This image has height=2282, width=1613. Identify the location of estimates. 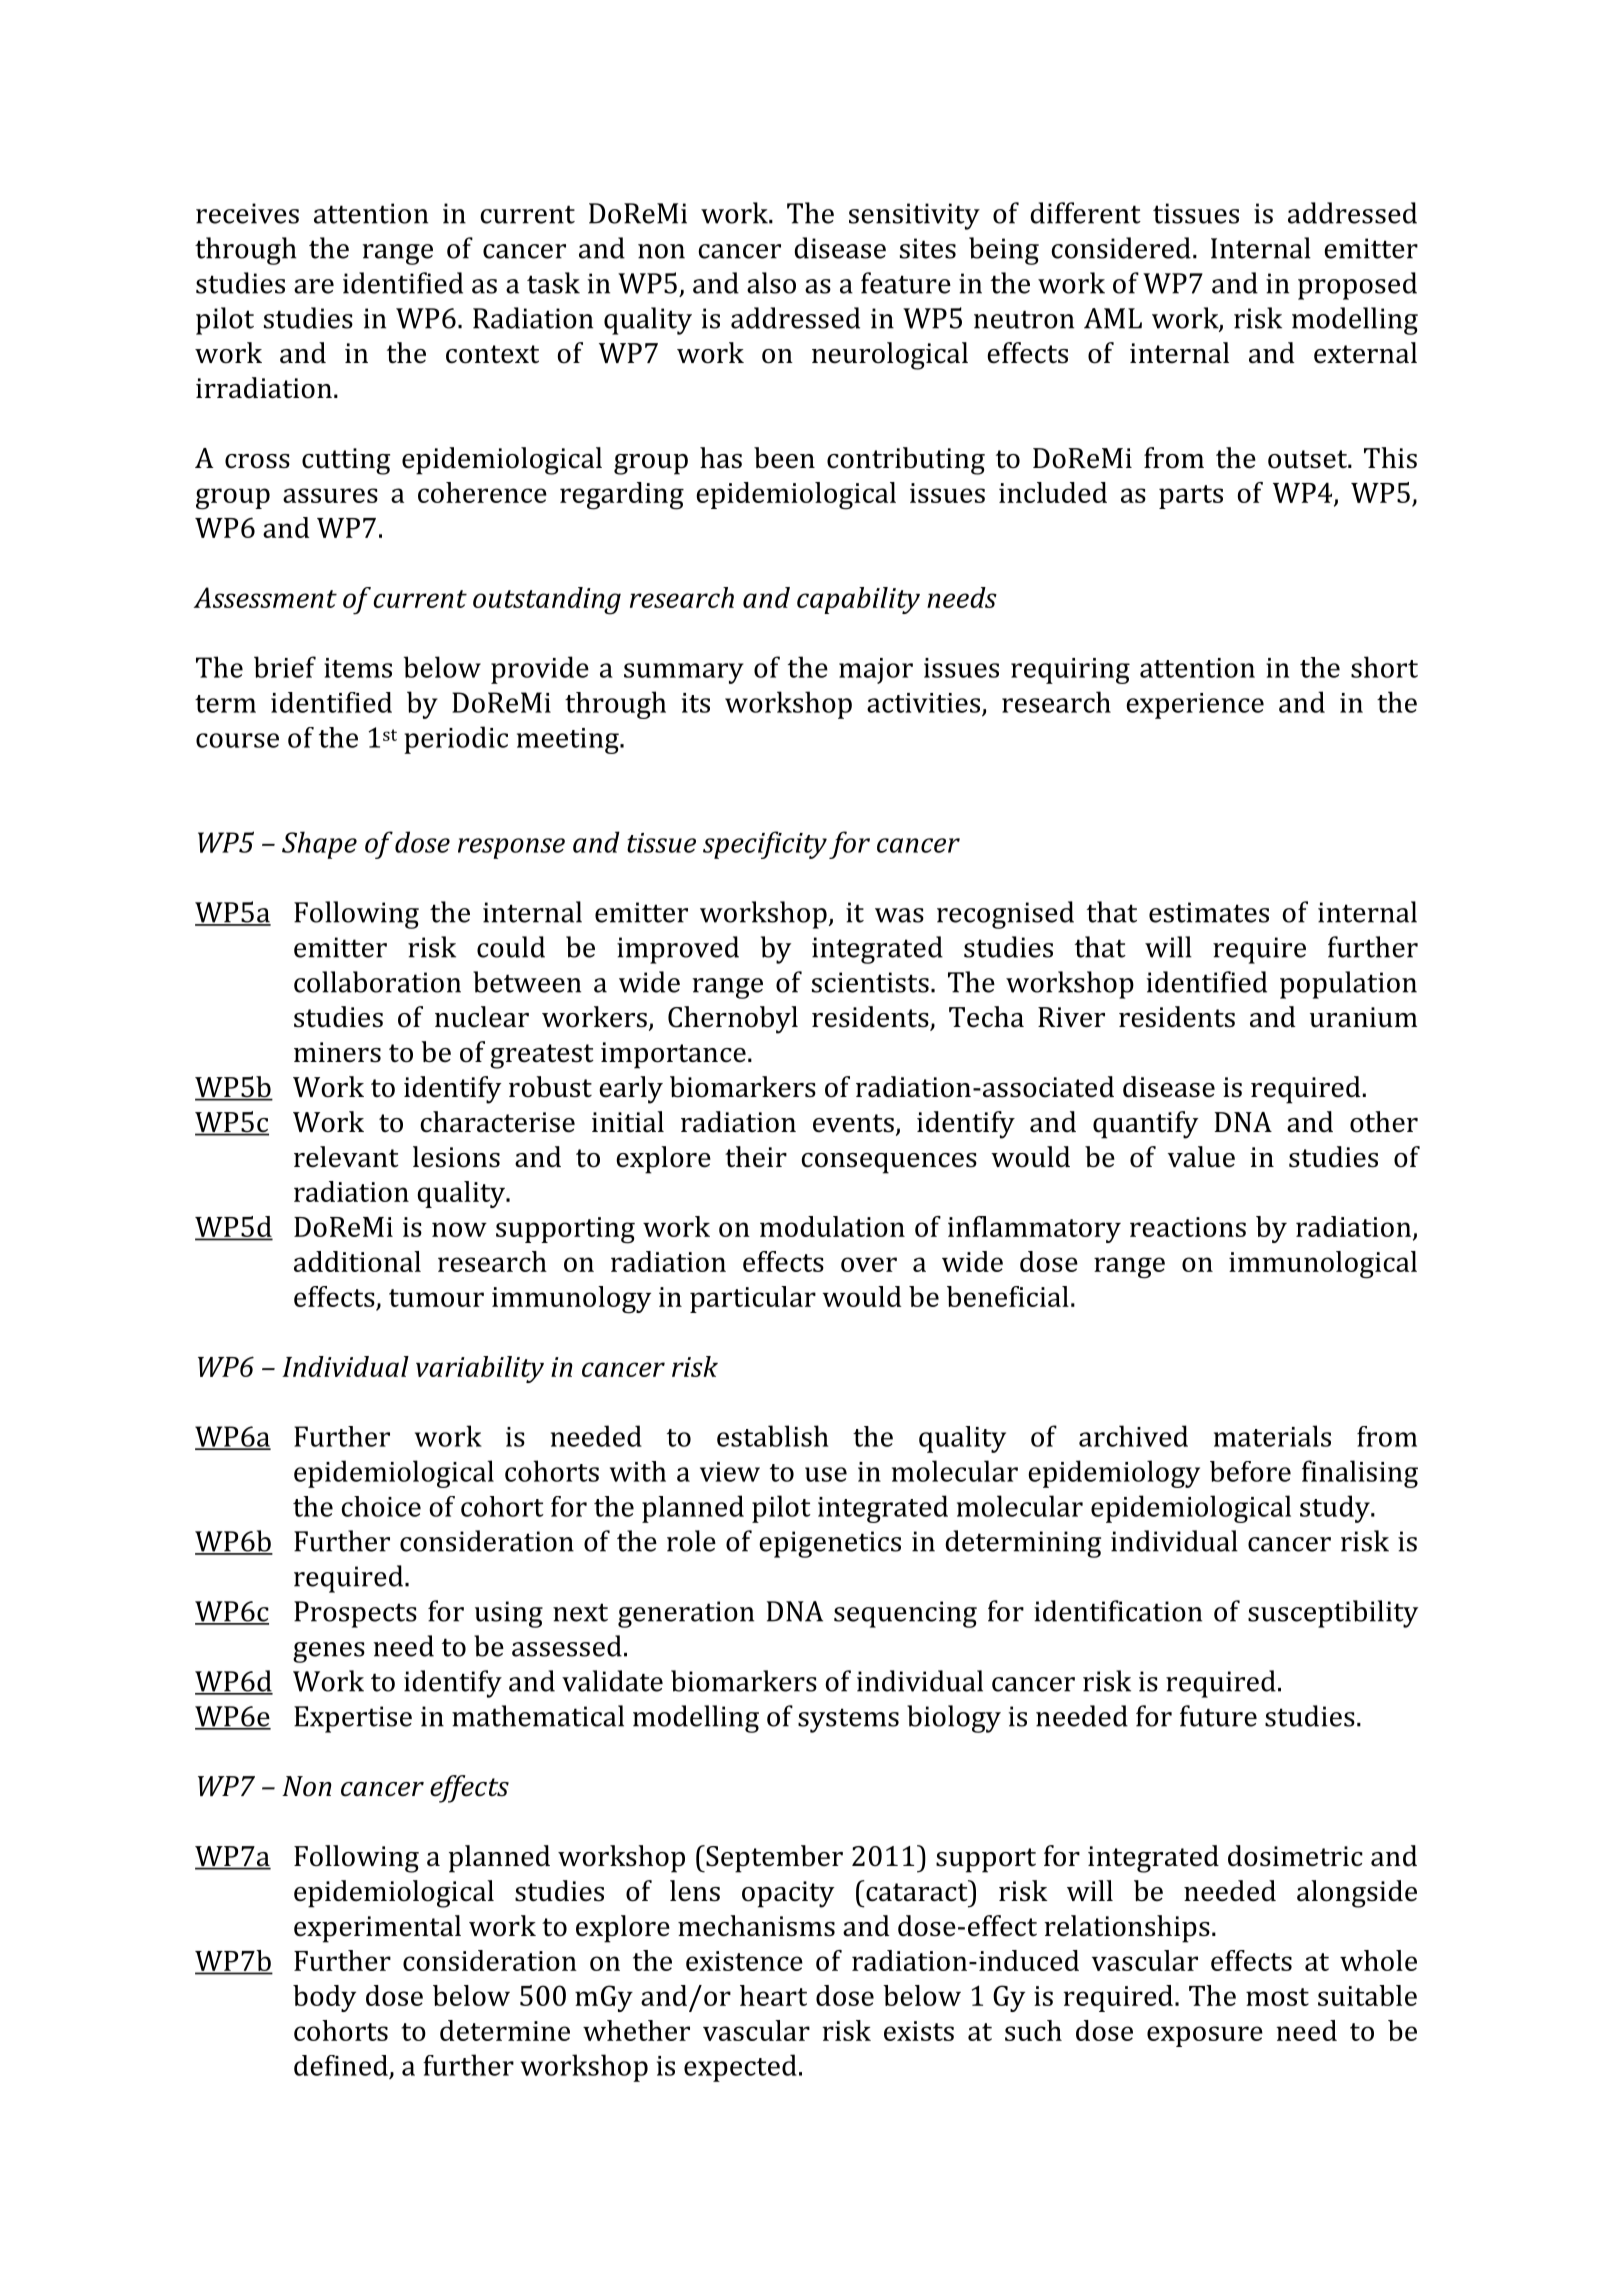
(1209, 912).
